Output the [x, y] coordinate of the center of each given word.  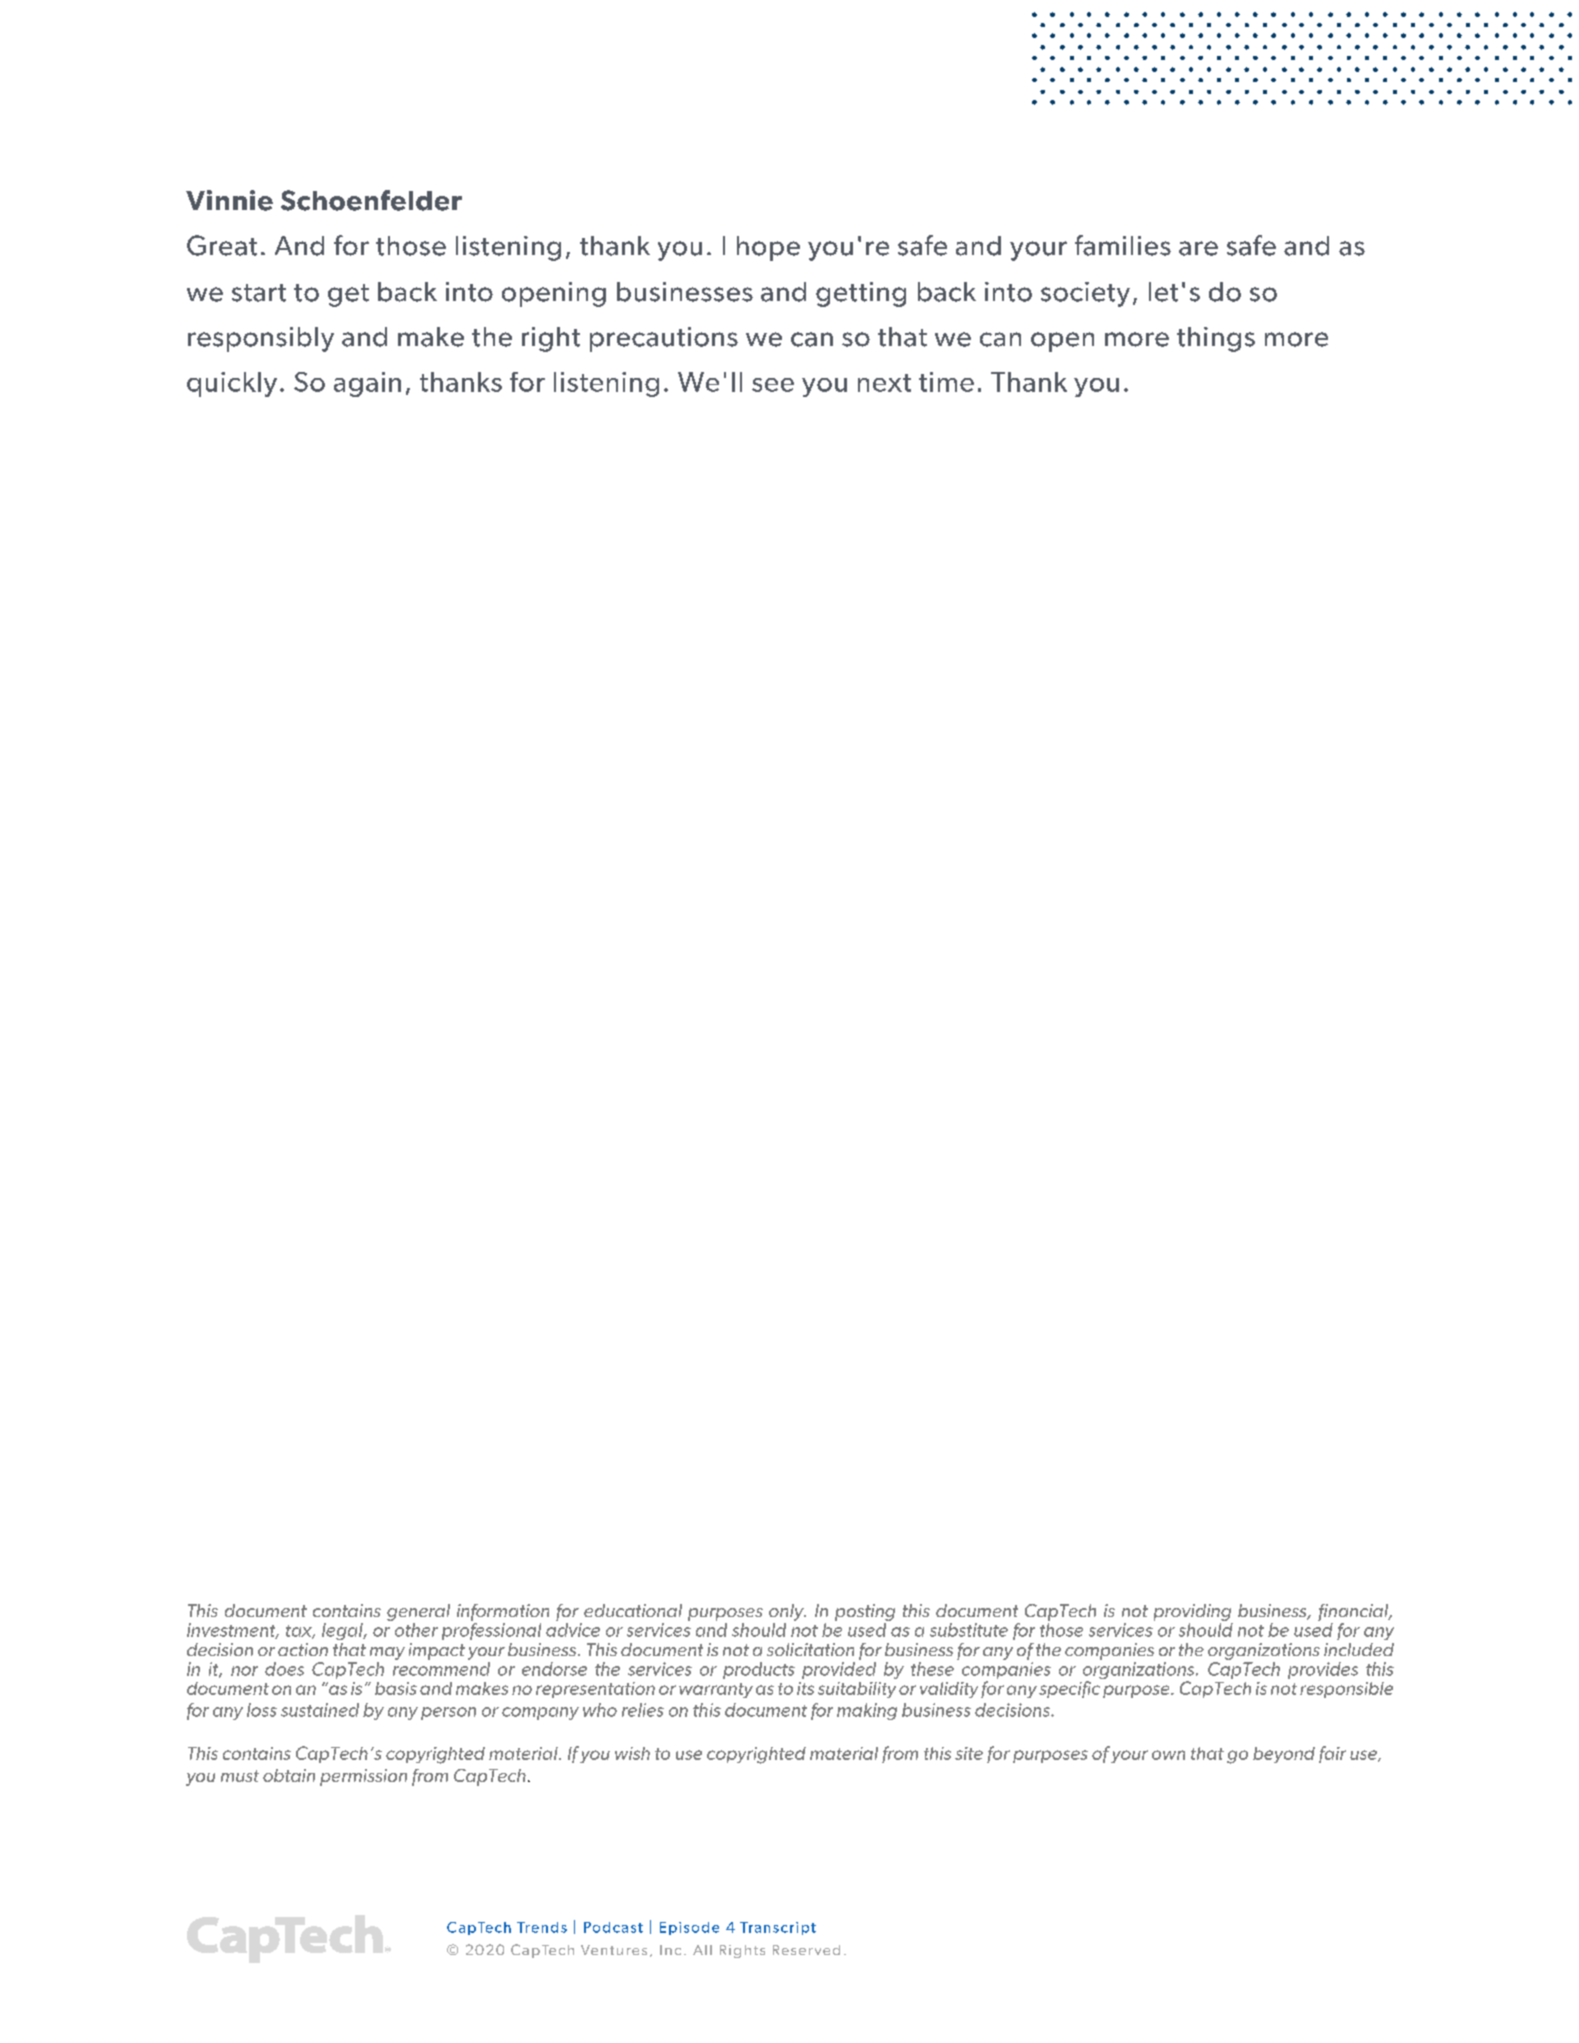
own [1168, 1755]
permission [363, 1777]
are [1198, 248]
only [787, 1612]
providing [1193, 1614]
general [418, 1614]
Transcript [778, 1928]
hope [768, 248]
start [259, 293]
